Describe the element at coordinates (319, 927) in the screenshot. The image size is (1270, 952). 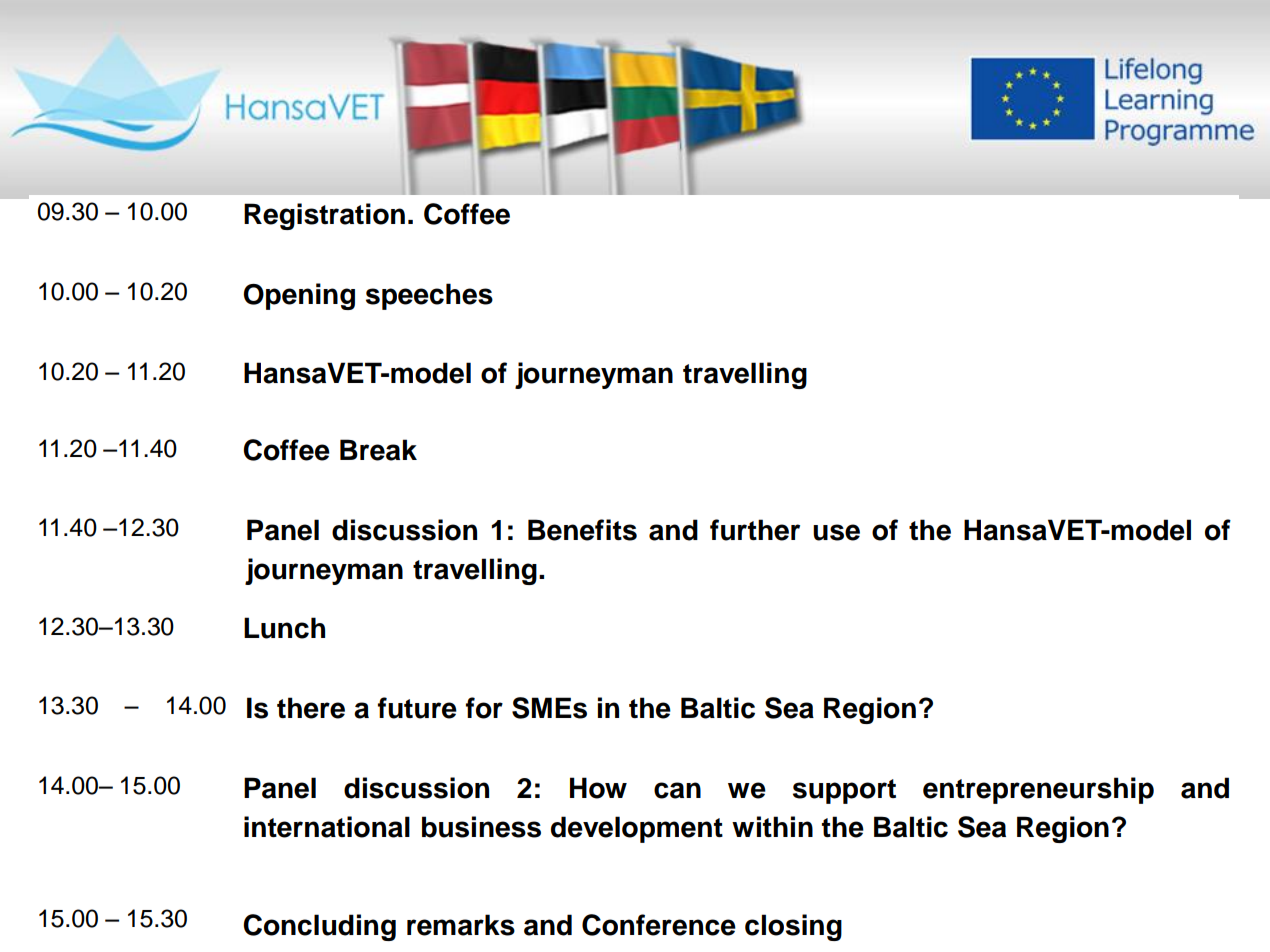
I see `Concluding` at that location.
